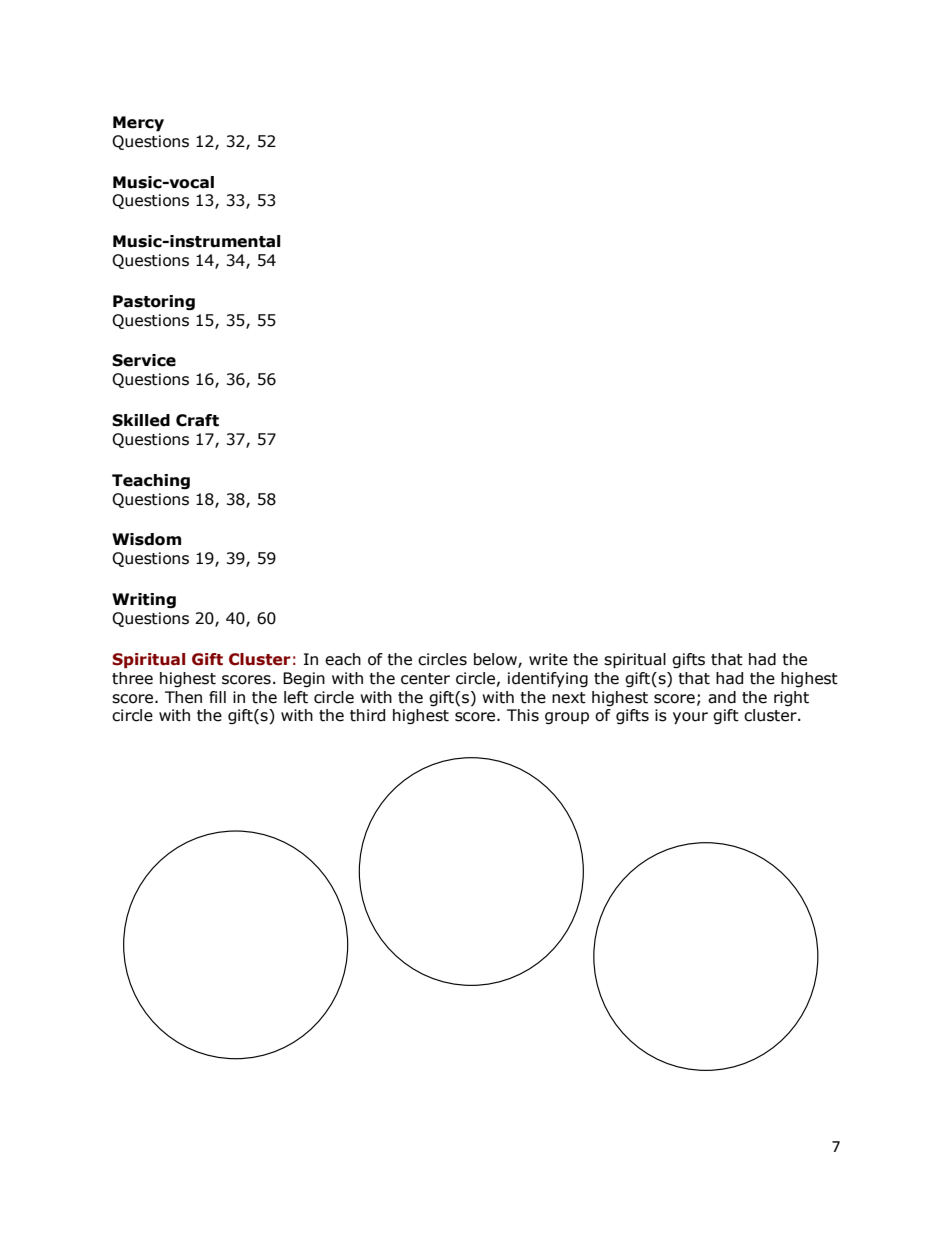  I want to click on fill, so click(217, 697).
